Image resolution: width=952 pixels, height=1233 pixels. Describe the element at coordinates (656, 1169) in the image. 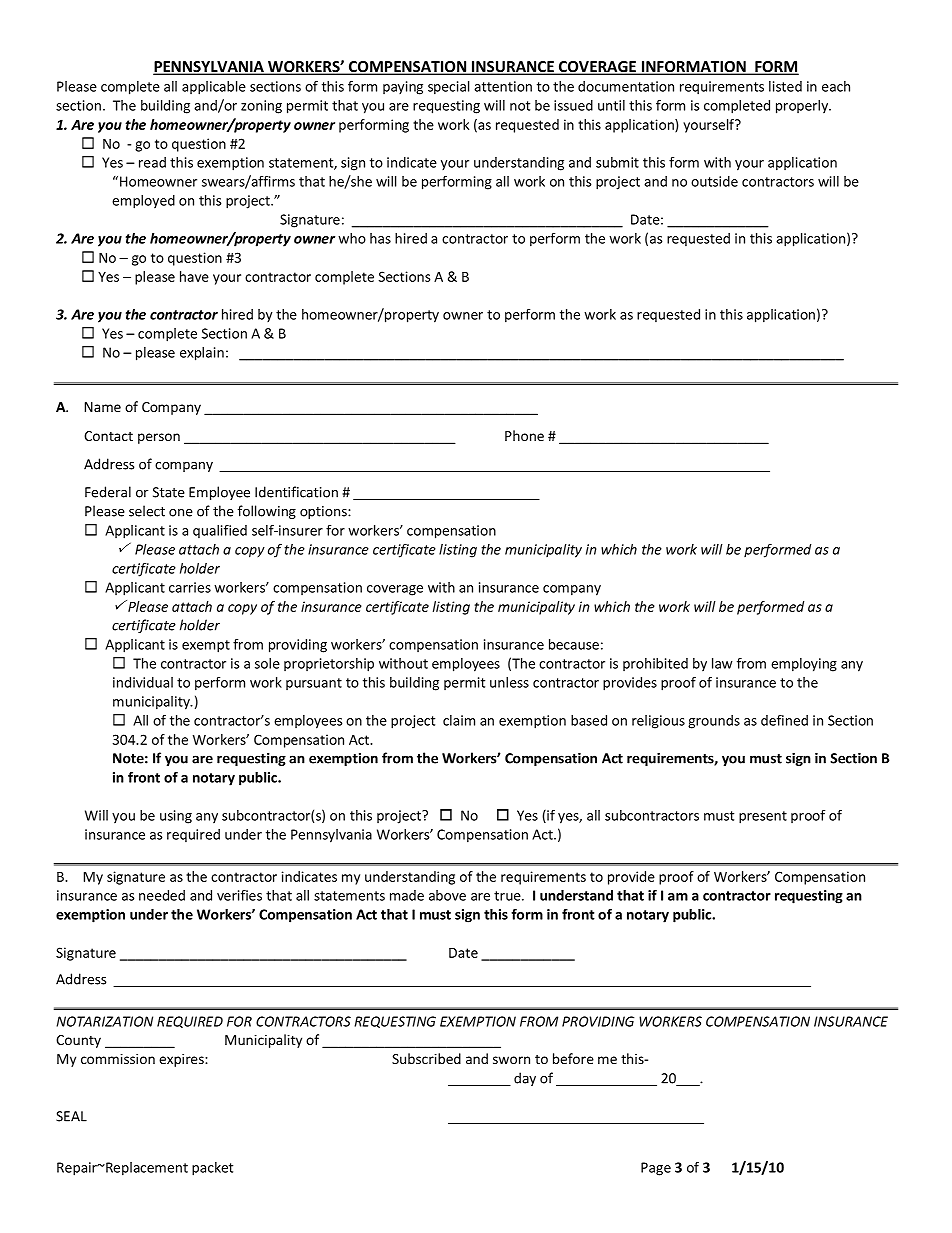

I see `Page` at that location.
